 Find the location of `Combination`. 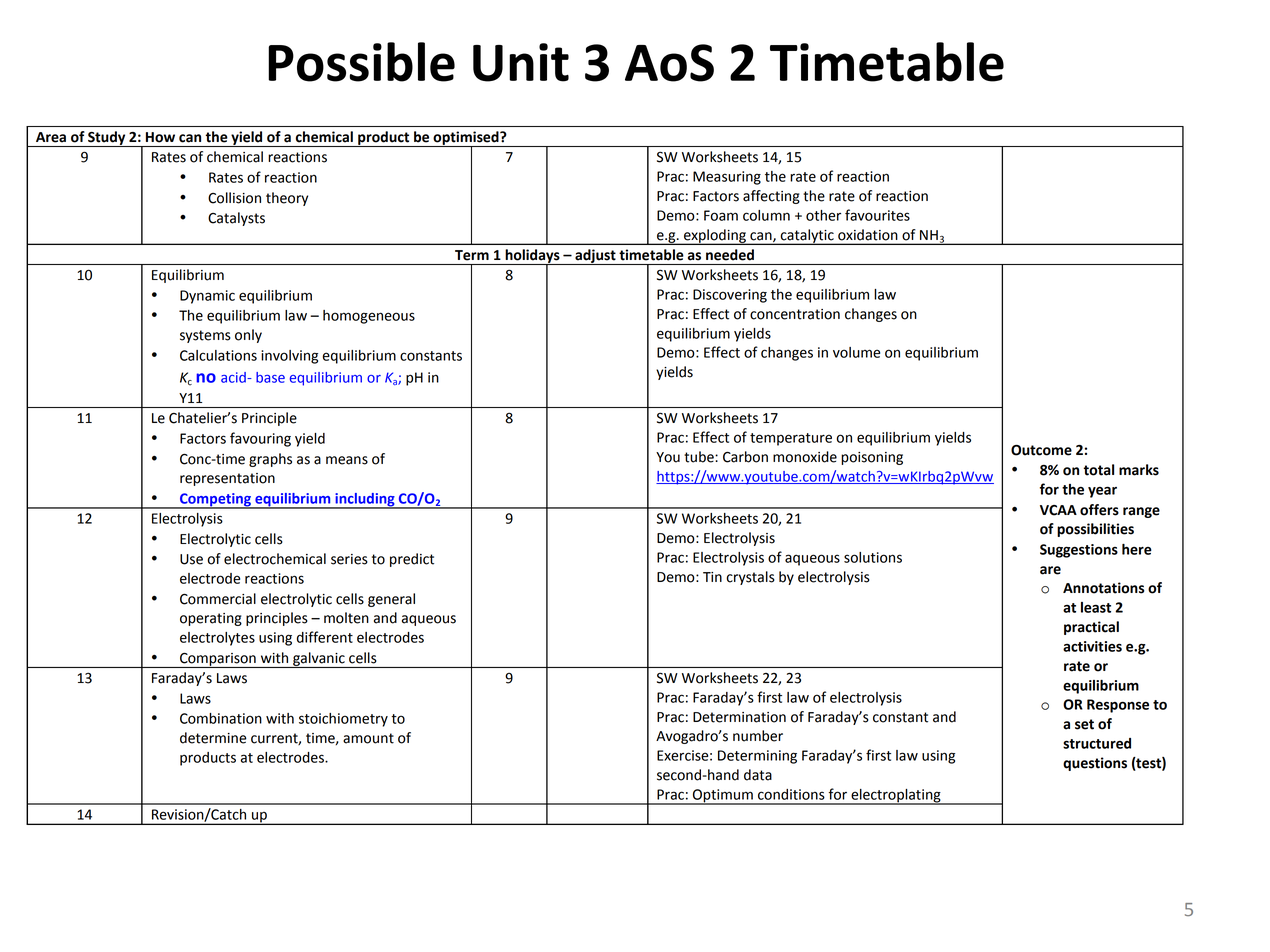

Combination is located at coordinates (221, 718).
